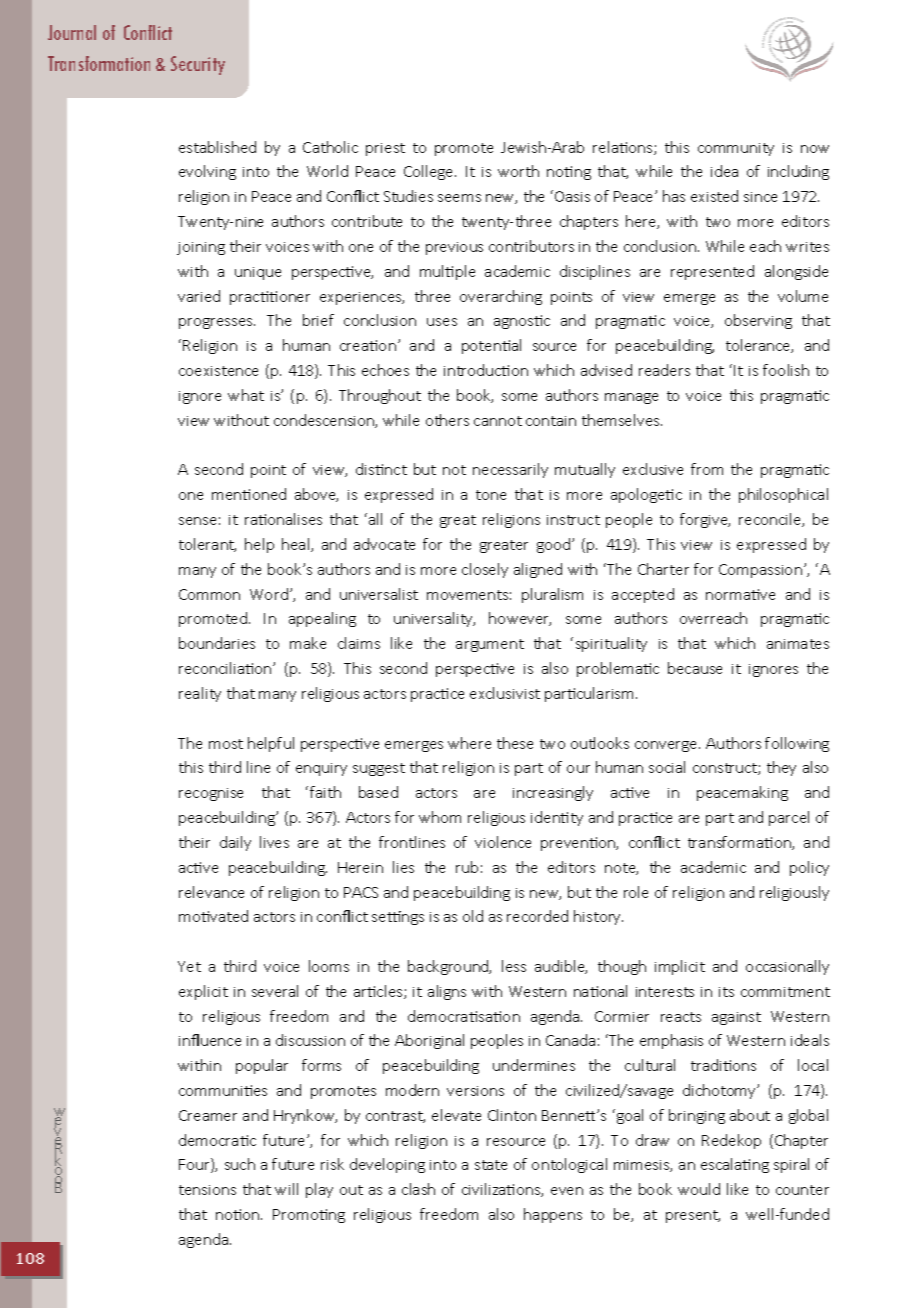 The width and height of the screenshot is (924, 1308). I want to click on Four, so click(195, 1165).
